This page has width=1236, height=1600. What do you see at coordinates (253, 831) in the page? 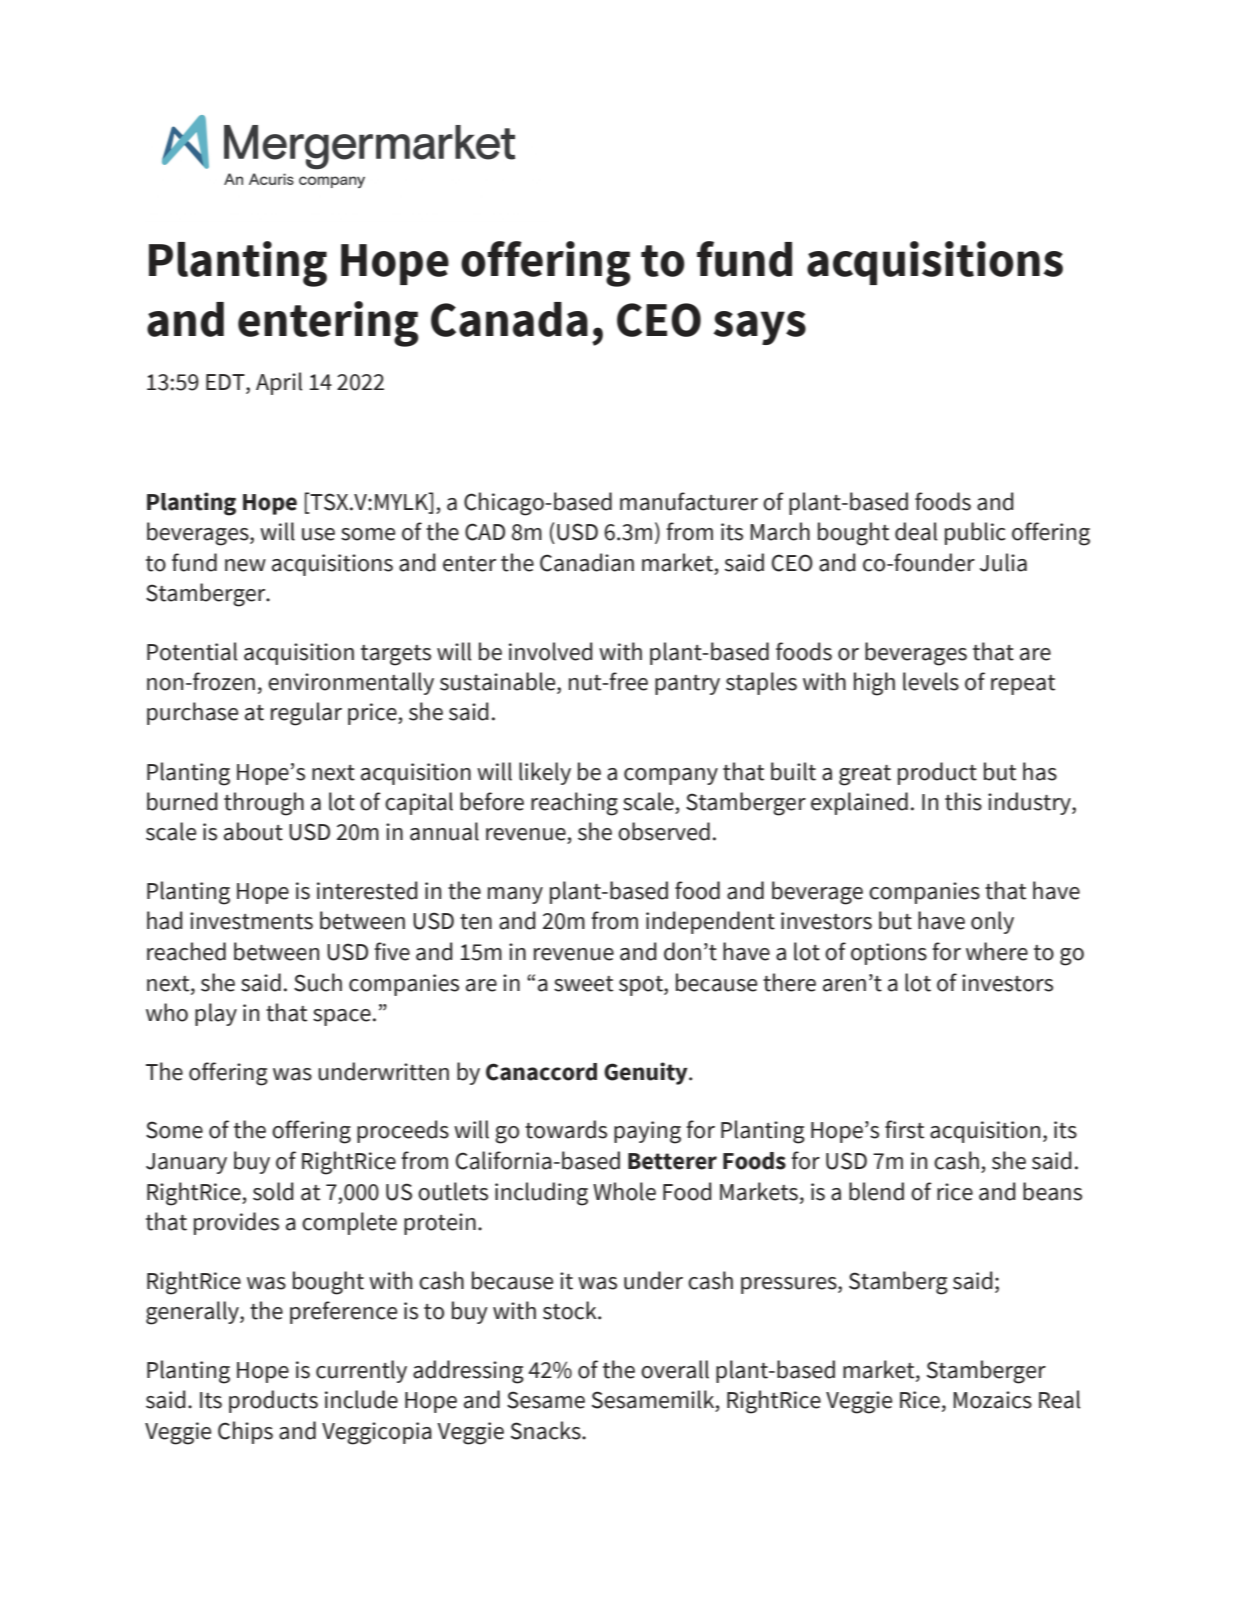
I see `about` at bounding box center [253, 831].
